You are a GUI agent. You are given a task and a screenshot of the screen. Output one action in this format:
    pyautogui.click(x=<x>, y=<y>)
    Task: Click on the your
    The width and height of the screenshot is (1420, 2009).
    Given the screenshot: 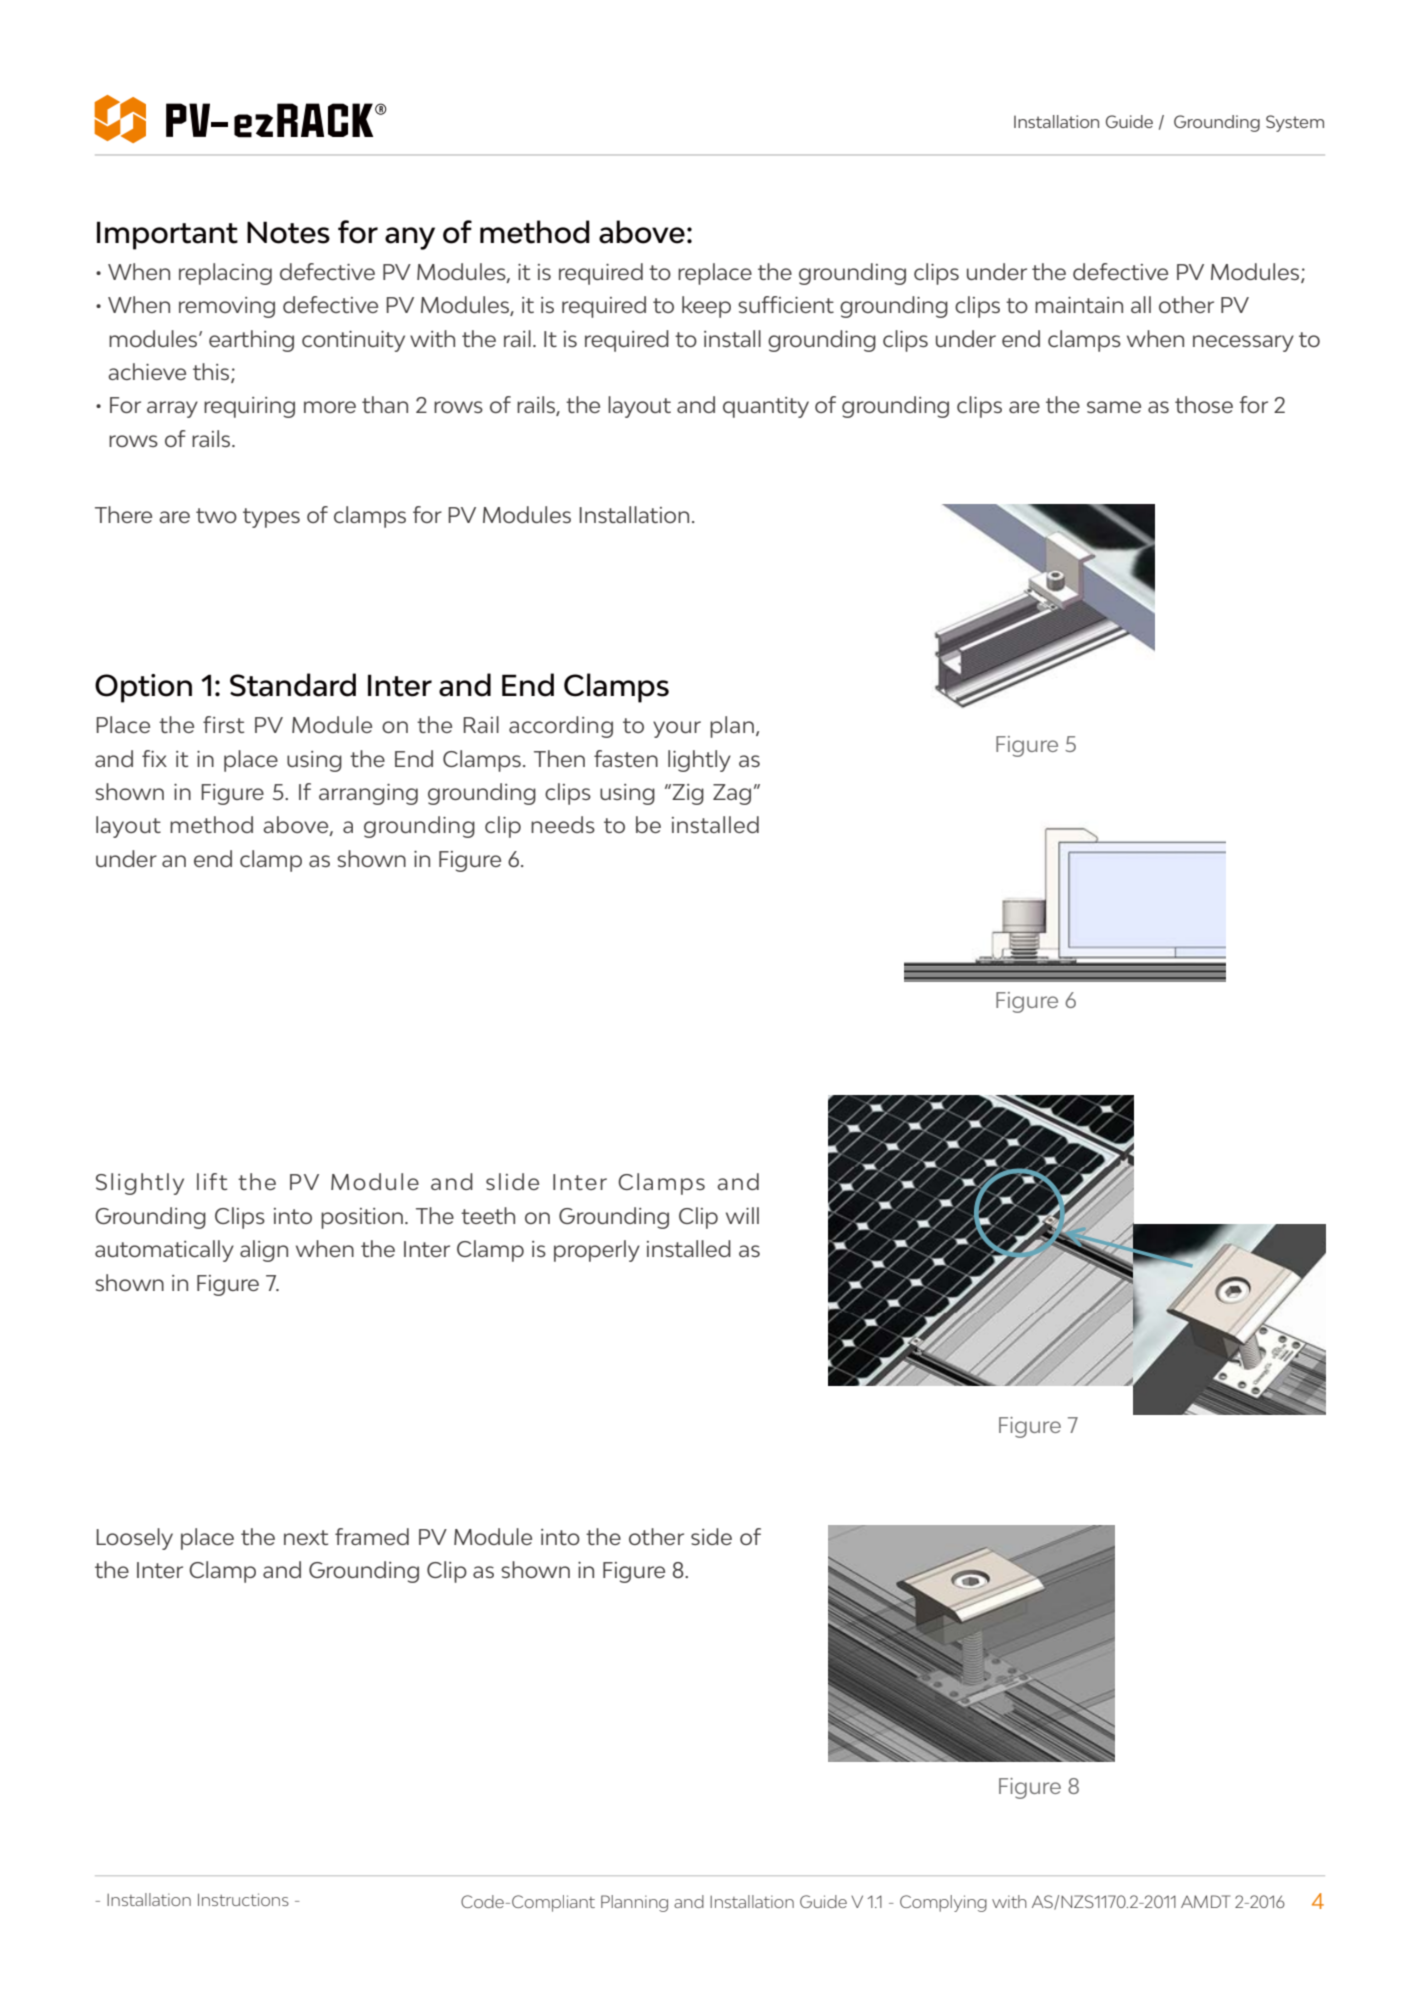 What is the action you would take?
    pyautogui.click(x=677, y=729)
